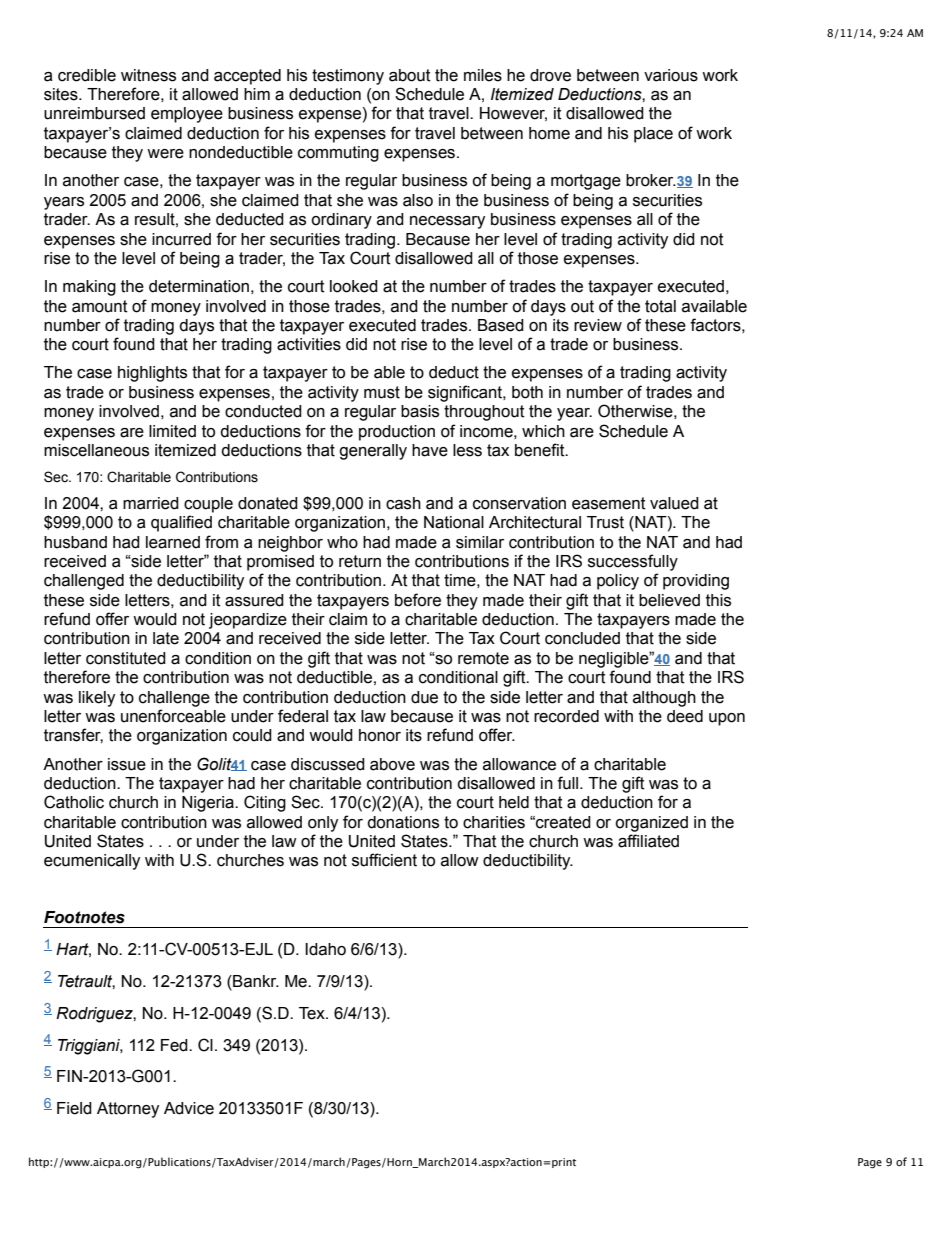 The height and width of the screenshot is (1233, 952). What do you see at coordinates (148, 75) in the screenshot?
I see `witness` at bounding box center [148, 75].
